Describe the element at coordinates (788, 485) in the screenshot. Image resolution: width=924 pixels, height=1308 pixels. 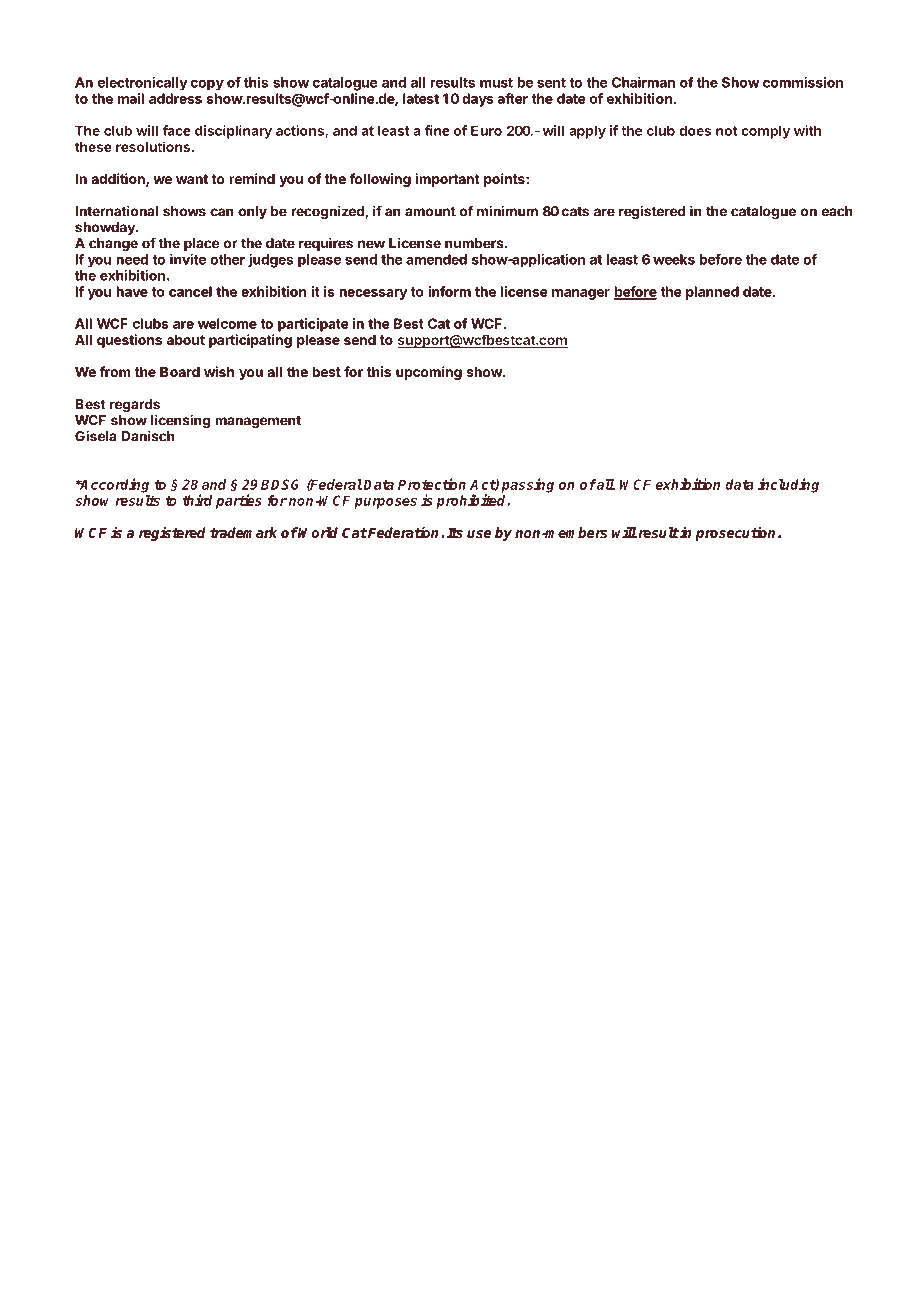
I see `including` at that location.
